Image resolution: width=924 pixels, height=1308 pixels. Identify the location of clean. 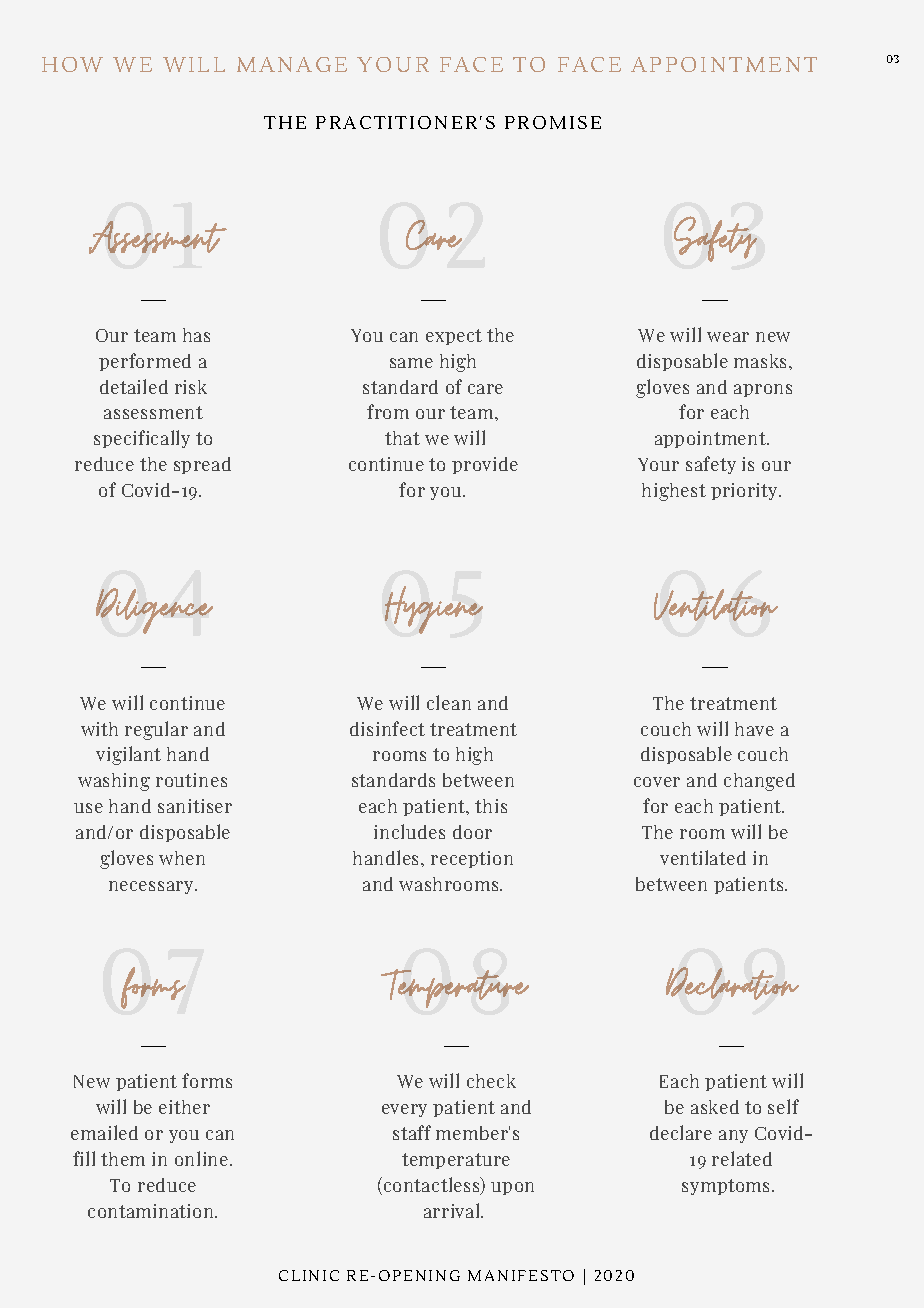
(449, 702).
